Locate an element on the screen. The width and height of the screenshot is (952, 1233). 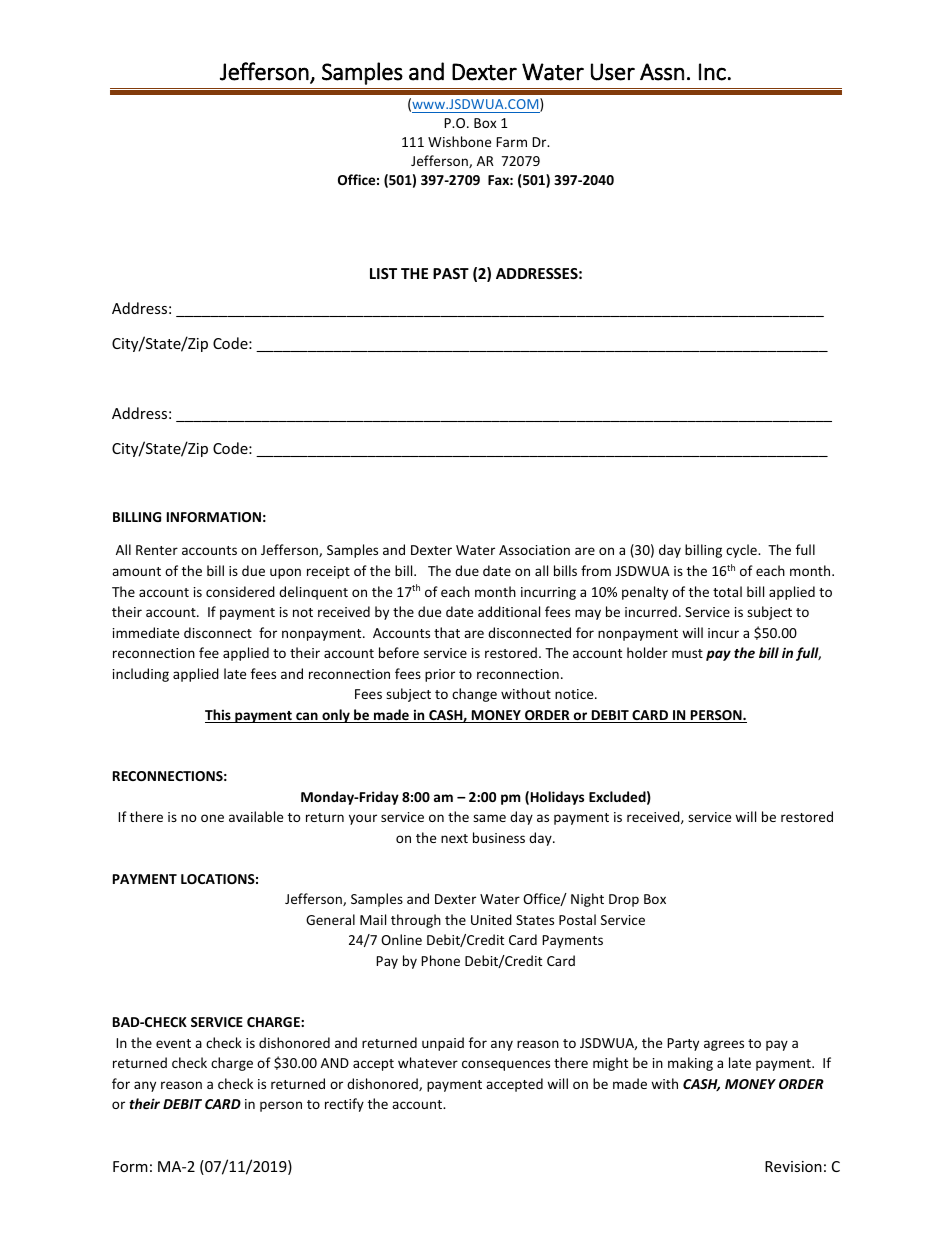
considered is located at coordinates (240, 591).
